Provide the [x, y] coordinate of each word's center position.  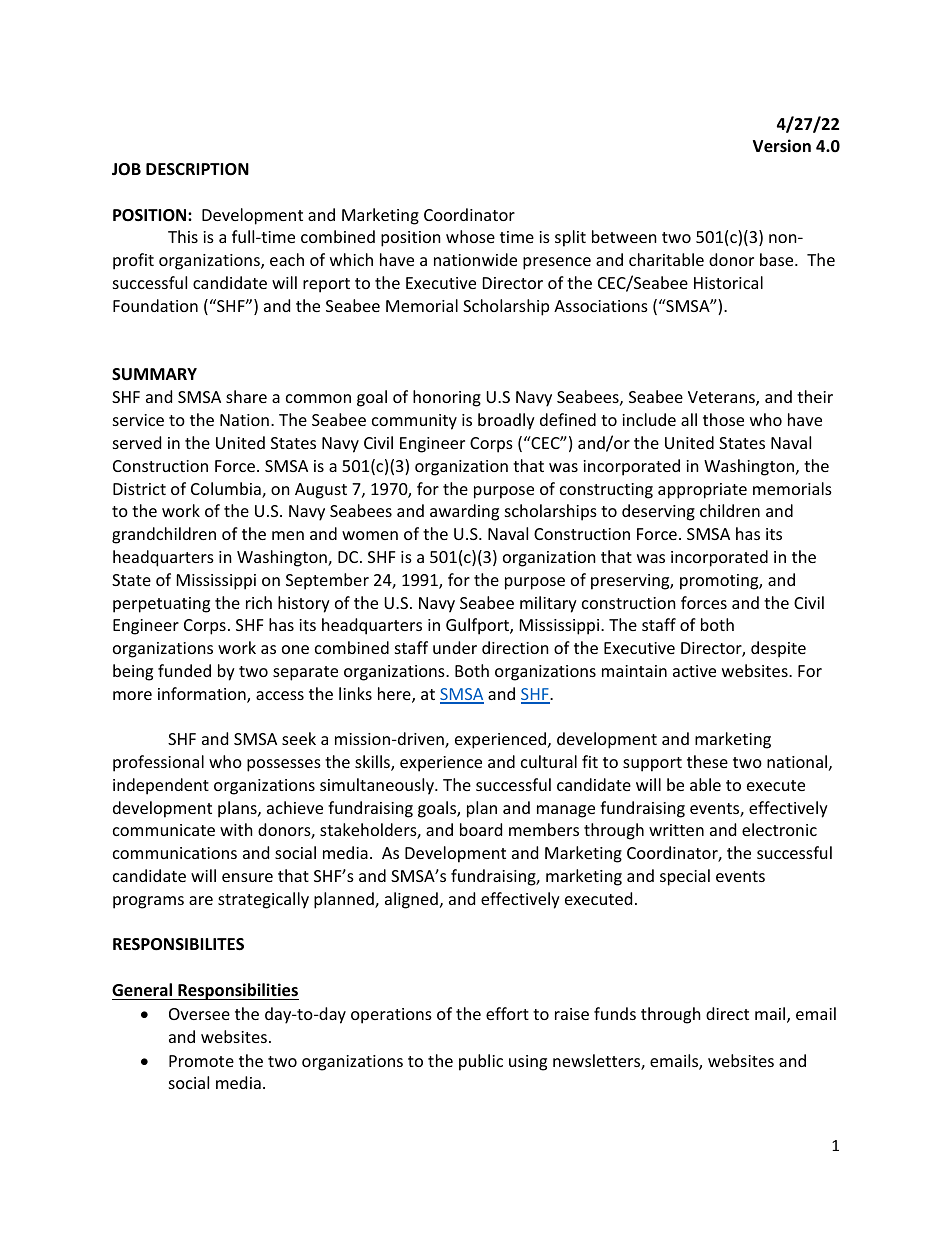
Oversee [199, 1014]
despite [778, 649]
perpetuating [161, 605]
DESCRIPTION [197, 169]
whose [470, 236]
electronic [779, 829]
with [236, 829]
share [246, 396]
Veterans [722, 398]
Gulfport [478, 626]
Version [782, 146]
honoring [447, 398]
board [481, 829]
